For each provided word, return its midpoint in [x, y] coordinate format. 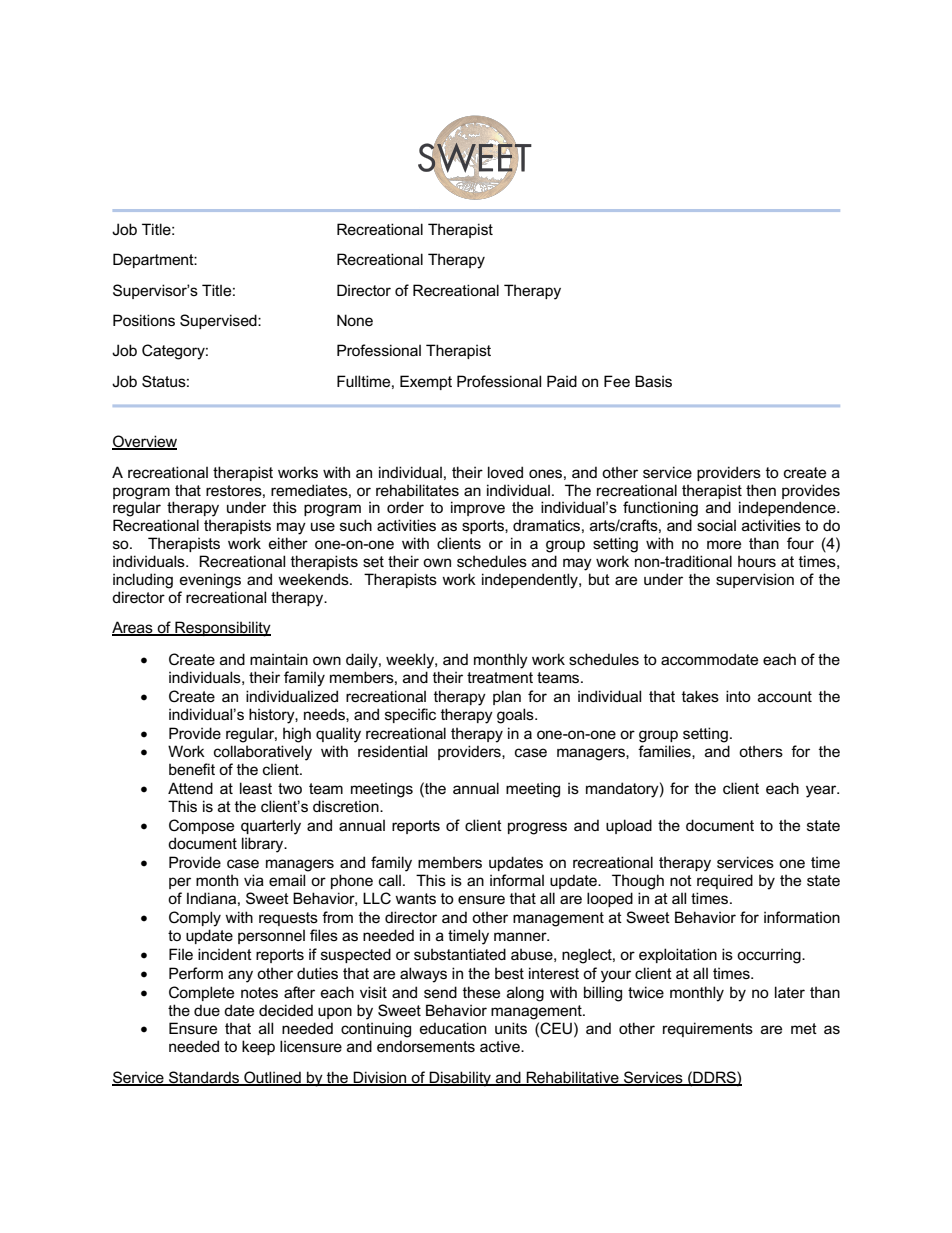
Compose [201, 826]
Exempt [426, 382]
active [501, 1046]
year [822, 791]
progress [537, 828]
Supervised [219, 321]
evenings [210, 581]
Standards [204, 1078]
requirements [708, 1029]
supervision [755, 580]
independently [531, 581]
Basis [653, 381]
